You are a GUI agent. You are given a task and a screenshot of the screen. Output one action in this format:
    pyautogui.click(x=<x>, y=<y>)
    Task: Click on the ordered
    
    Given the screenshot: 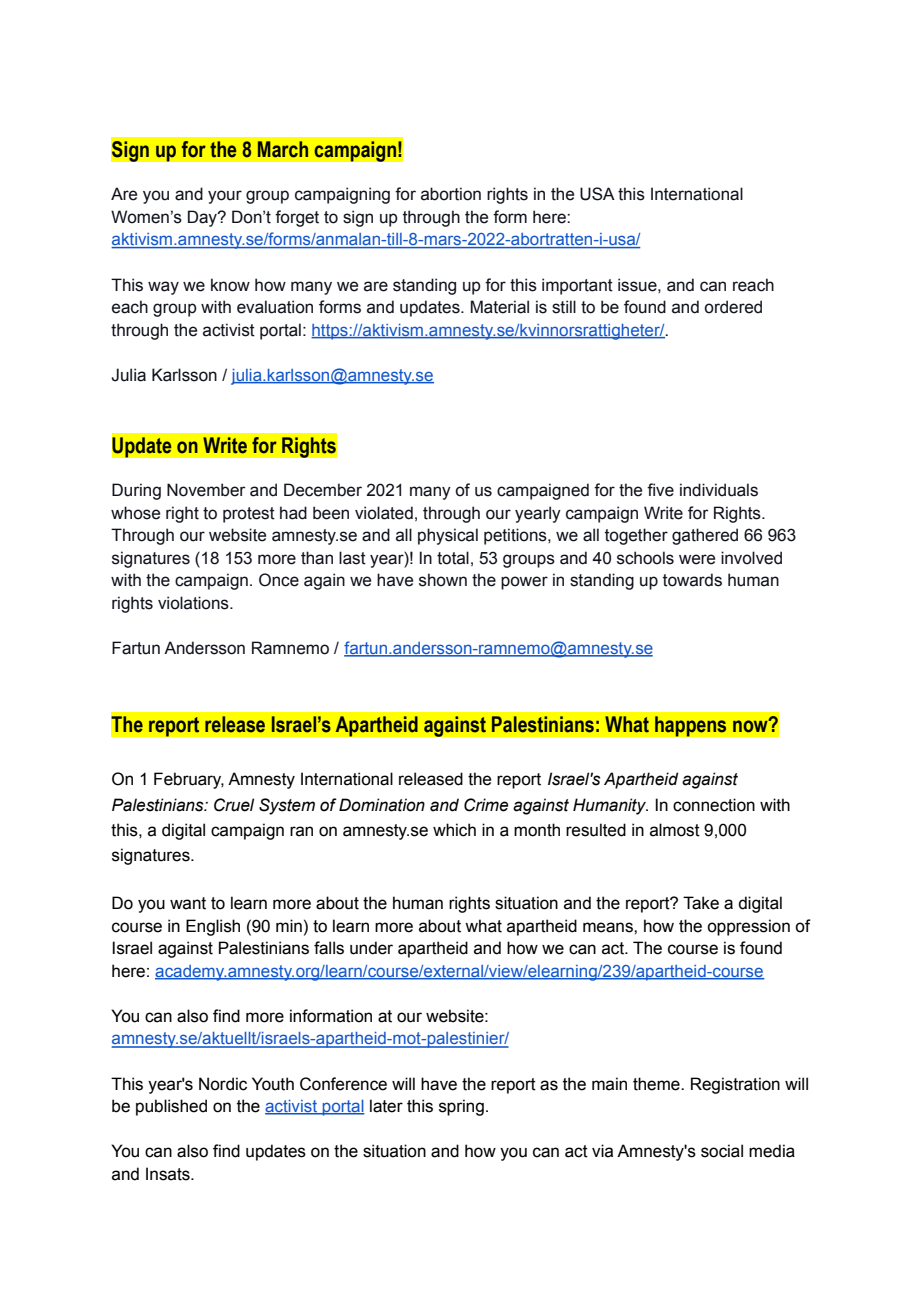 What is the action you would take?
    pyautogui.click(x=733, y=307)
